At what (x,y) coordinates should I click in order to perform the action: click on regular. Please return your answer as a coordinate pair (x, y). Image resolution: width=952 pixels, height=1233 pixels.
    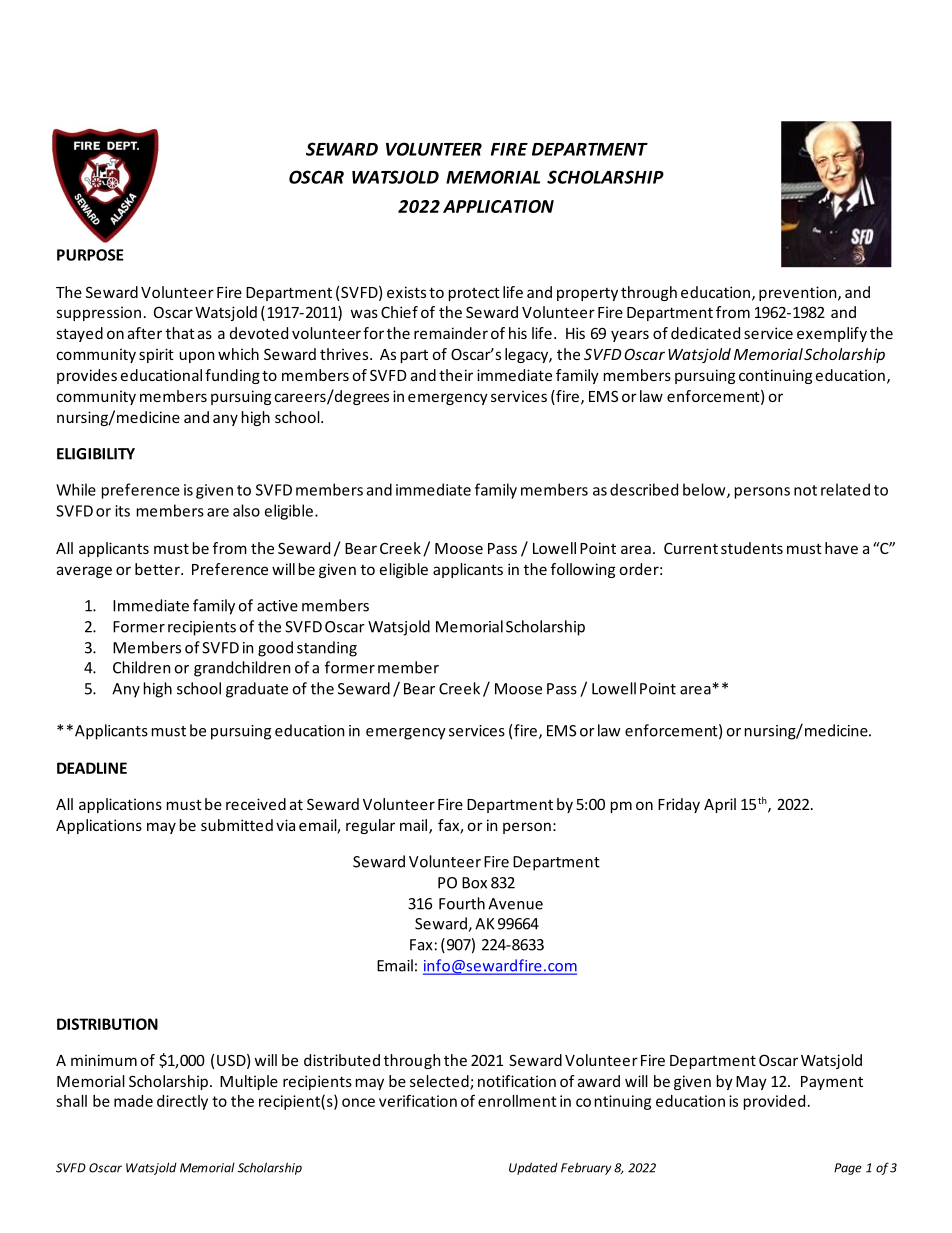
    Looking at the image, I should click on (370, 826).
